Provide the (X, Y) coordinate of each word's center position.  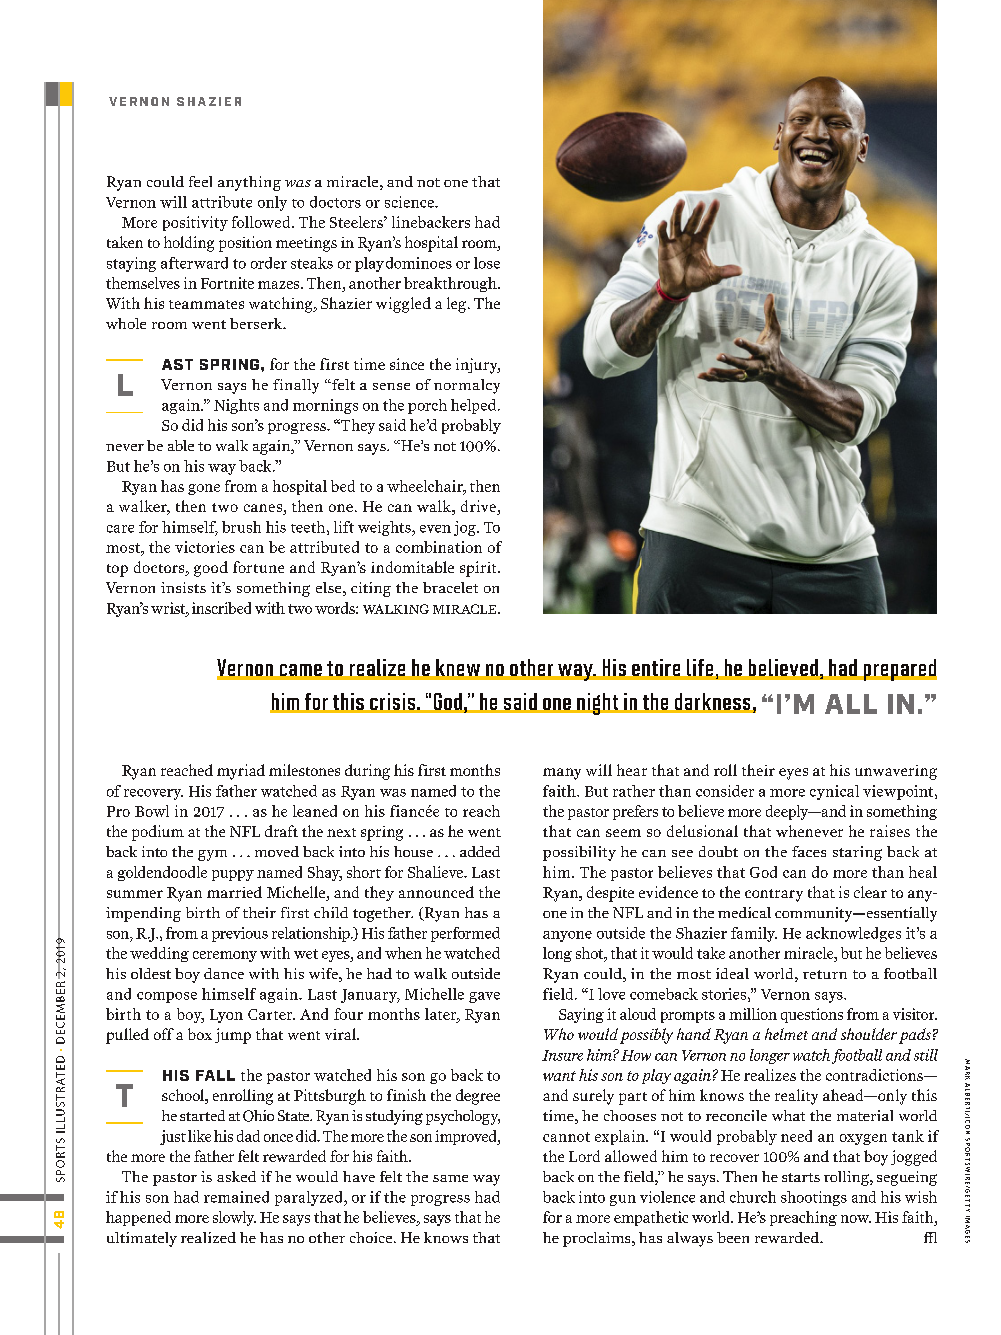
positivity (195, 223)
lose (487, 263)
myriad (241, 772)
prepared (899, 670)
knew (458, 669)
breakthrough (451, 284)
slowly (234, 1218)
